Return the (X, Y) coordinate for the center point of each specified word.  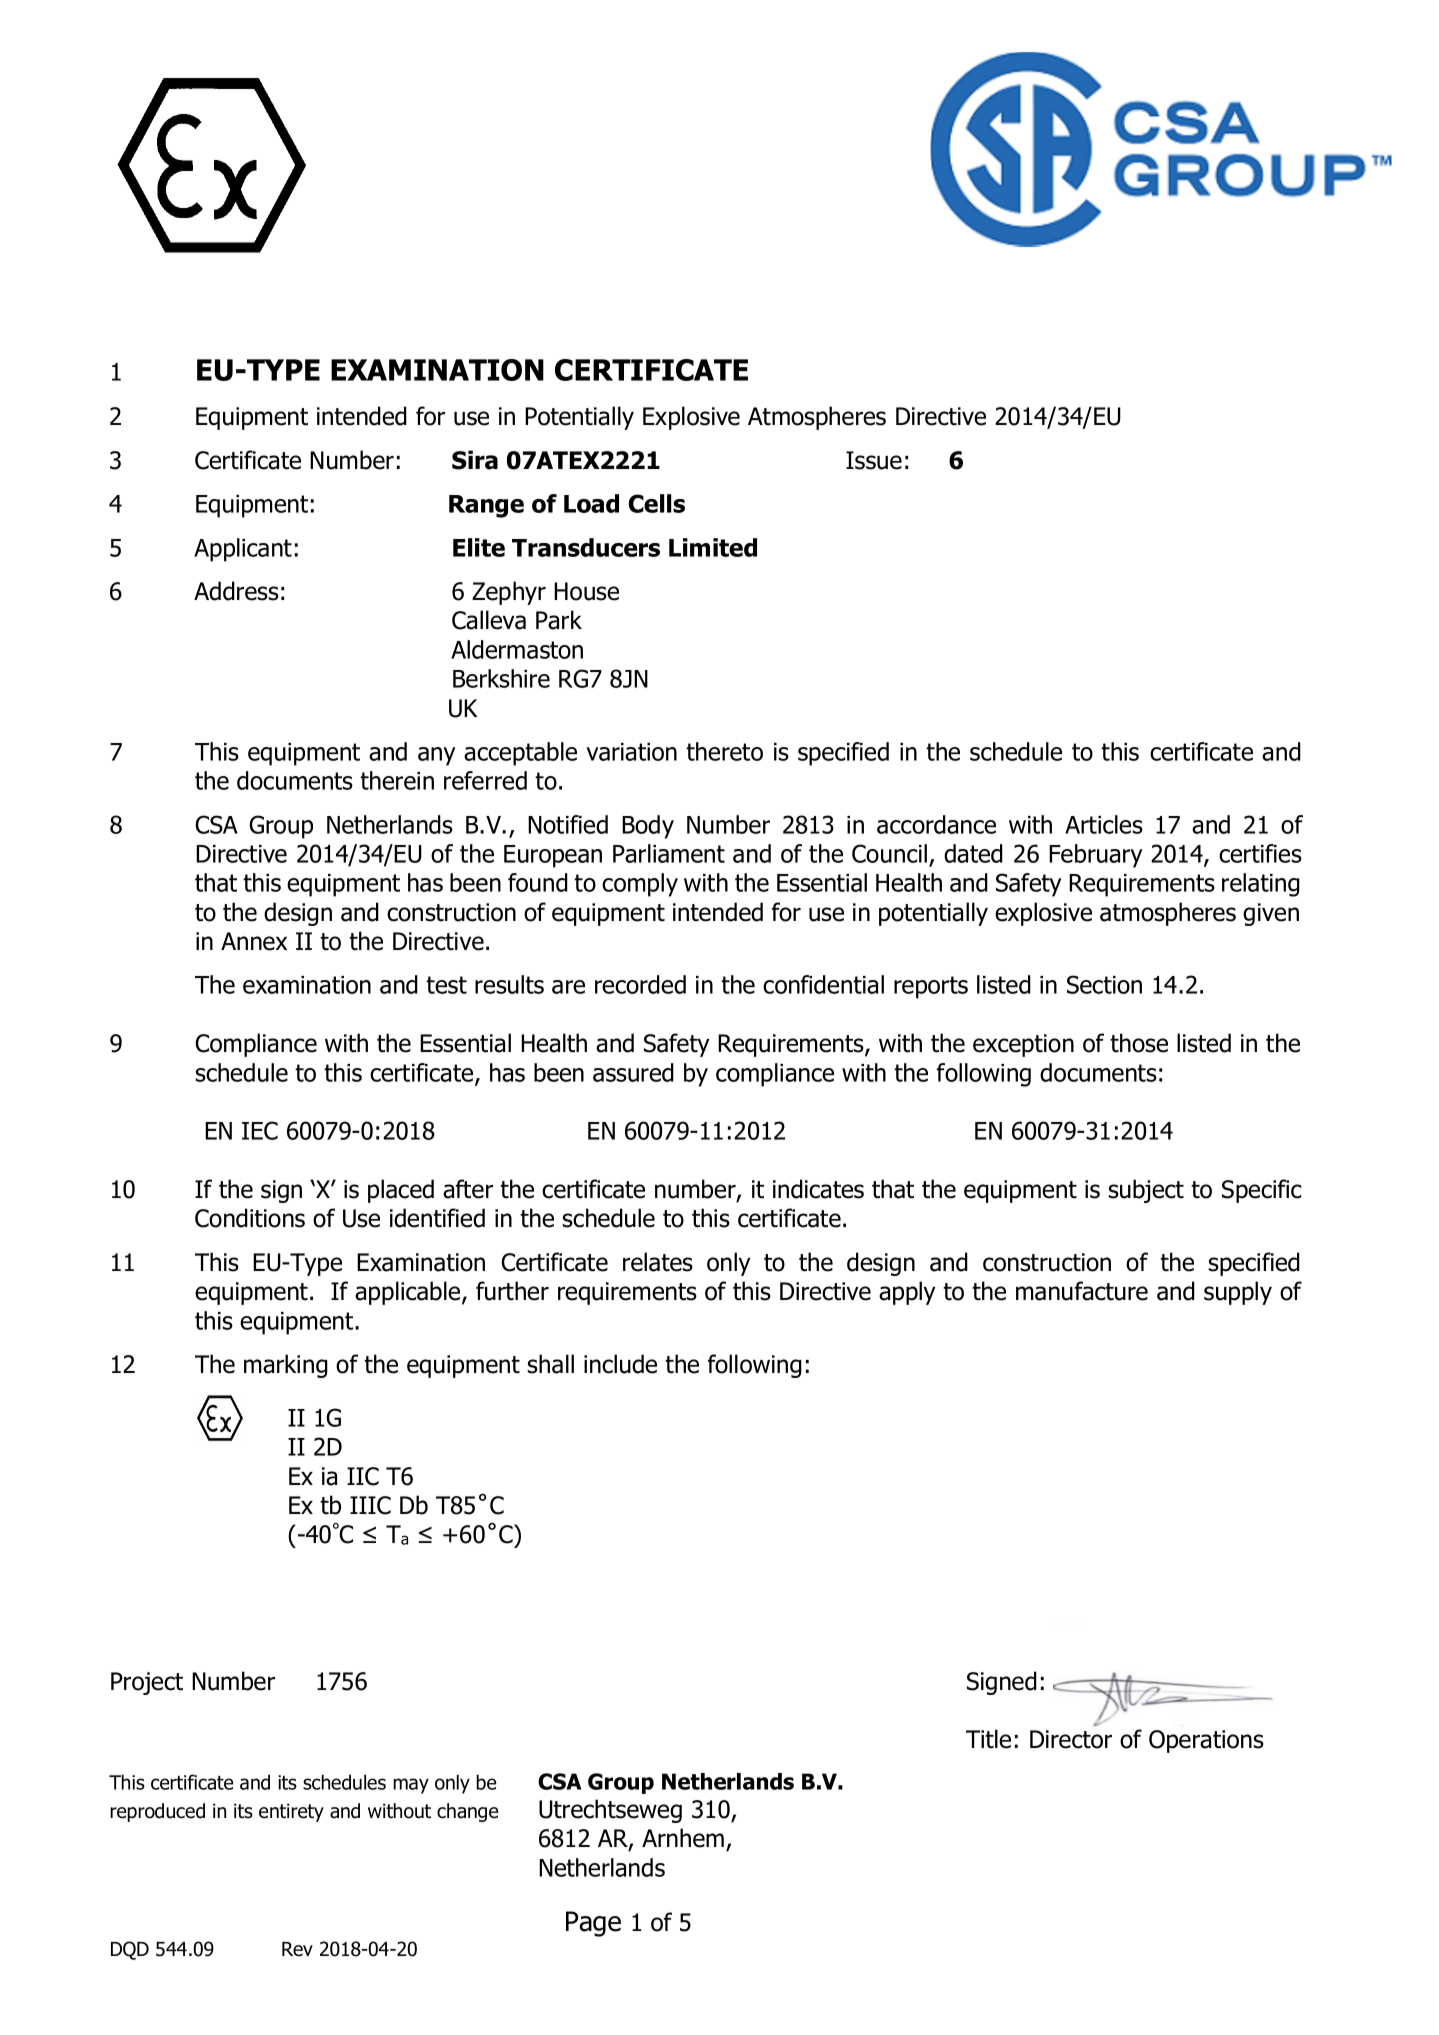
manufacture (1082, 1291)
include (620, 1364)
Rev (297, 1949)
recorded (640, 984)
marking (286, 1366)
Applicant (243, 550)
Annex (254, 941)
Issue (874, 460)
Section (1104, 984)
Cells (656, 503)
